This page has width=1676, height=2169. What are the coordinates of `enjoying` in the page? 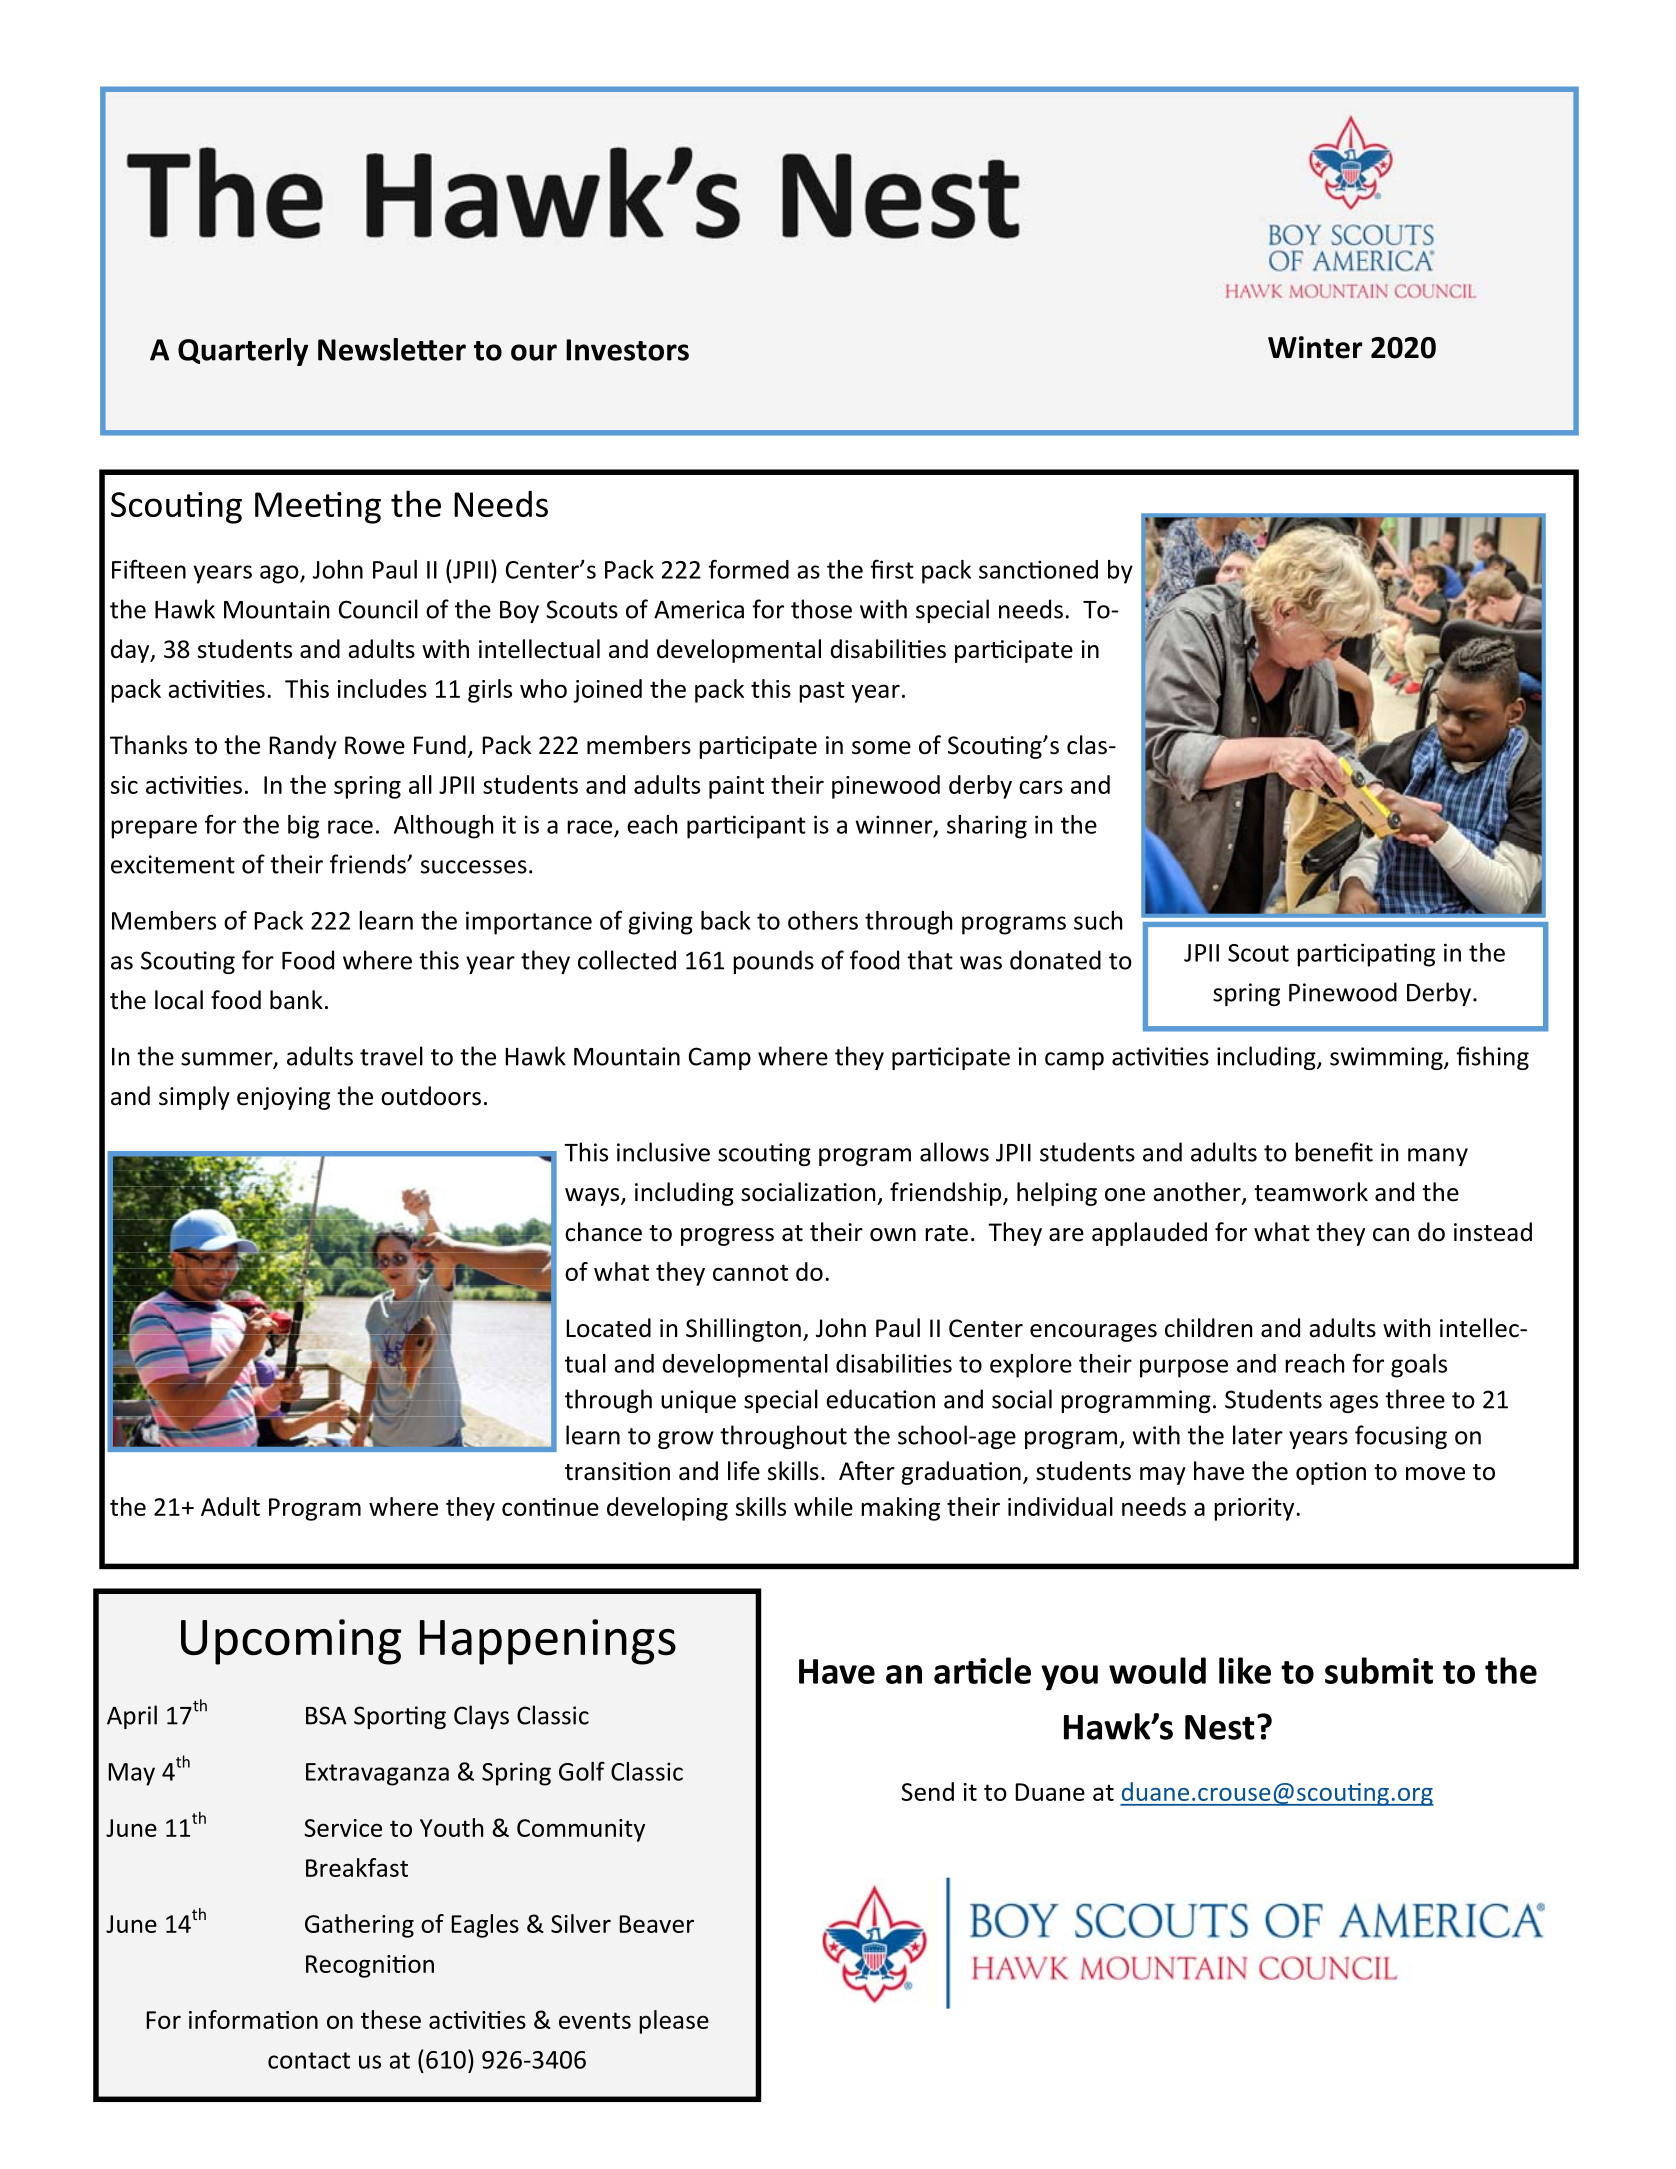 It's located at (283, 1098).
